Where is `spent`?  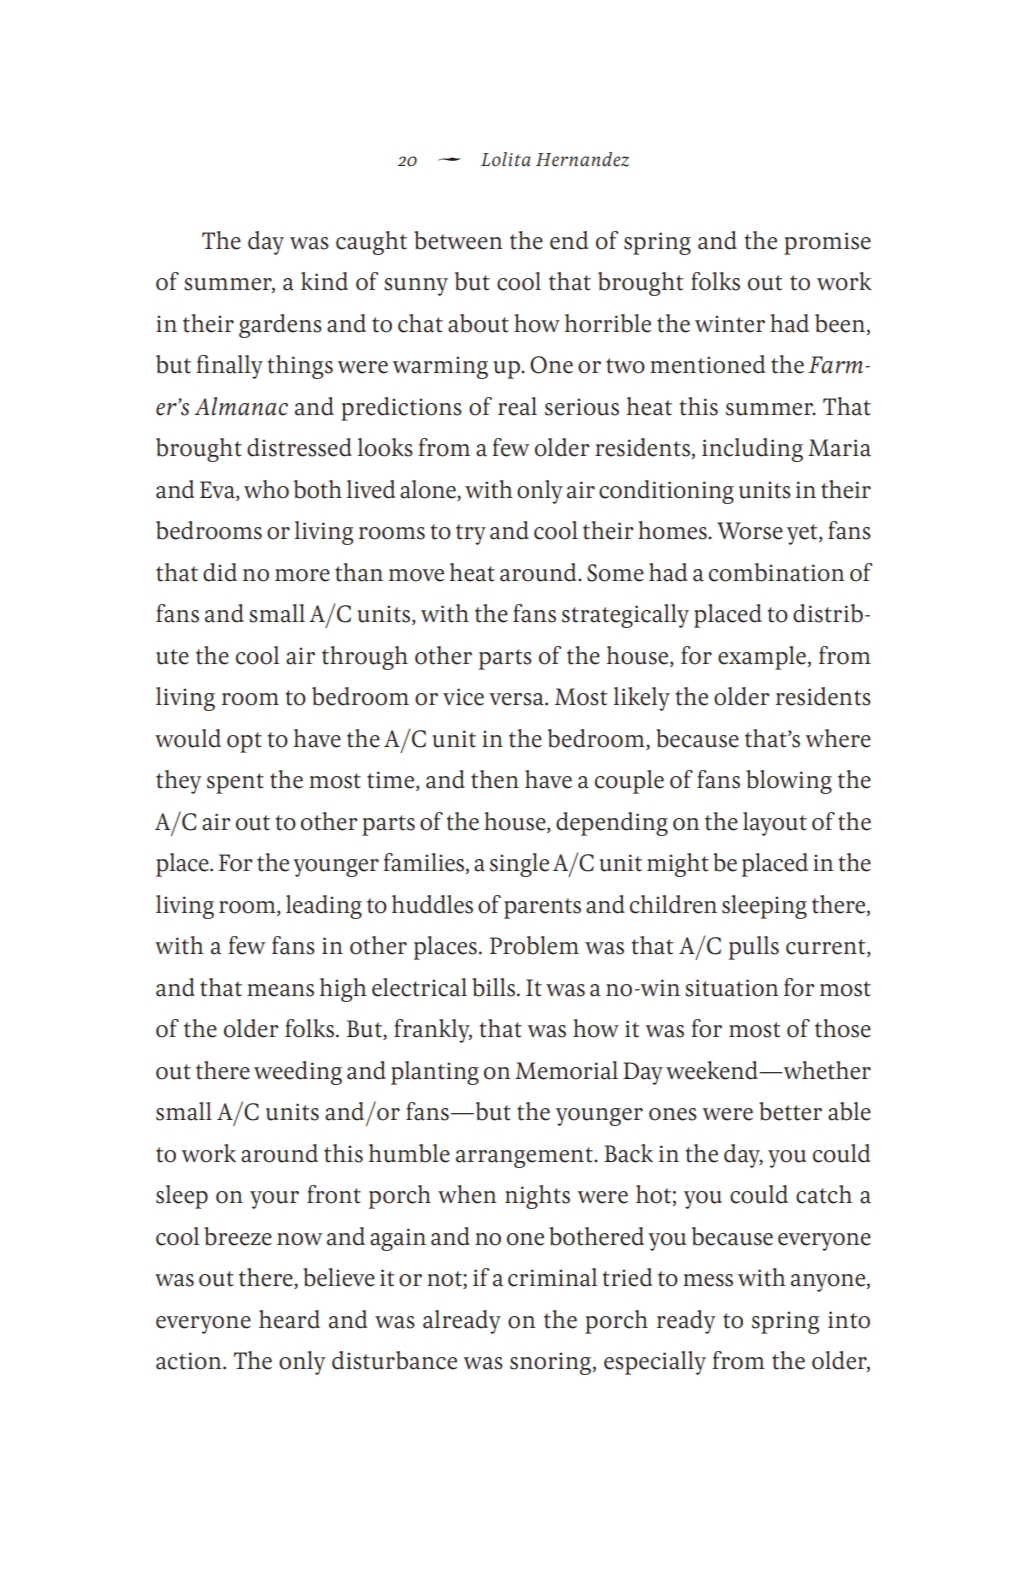 spent is located at coordinates (235, 783).
